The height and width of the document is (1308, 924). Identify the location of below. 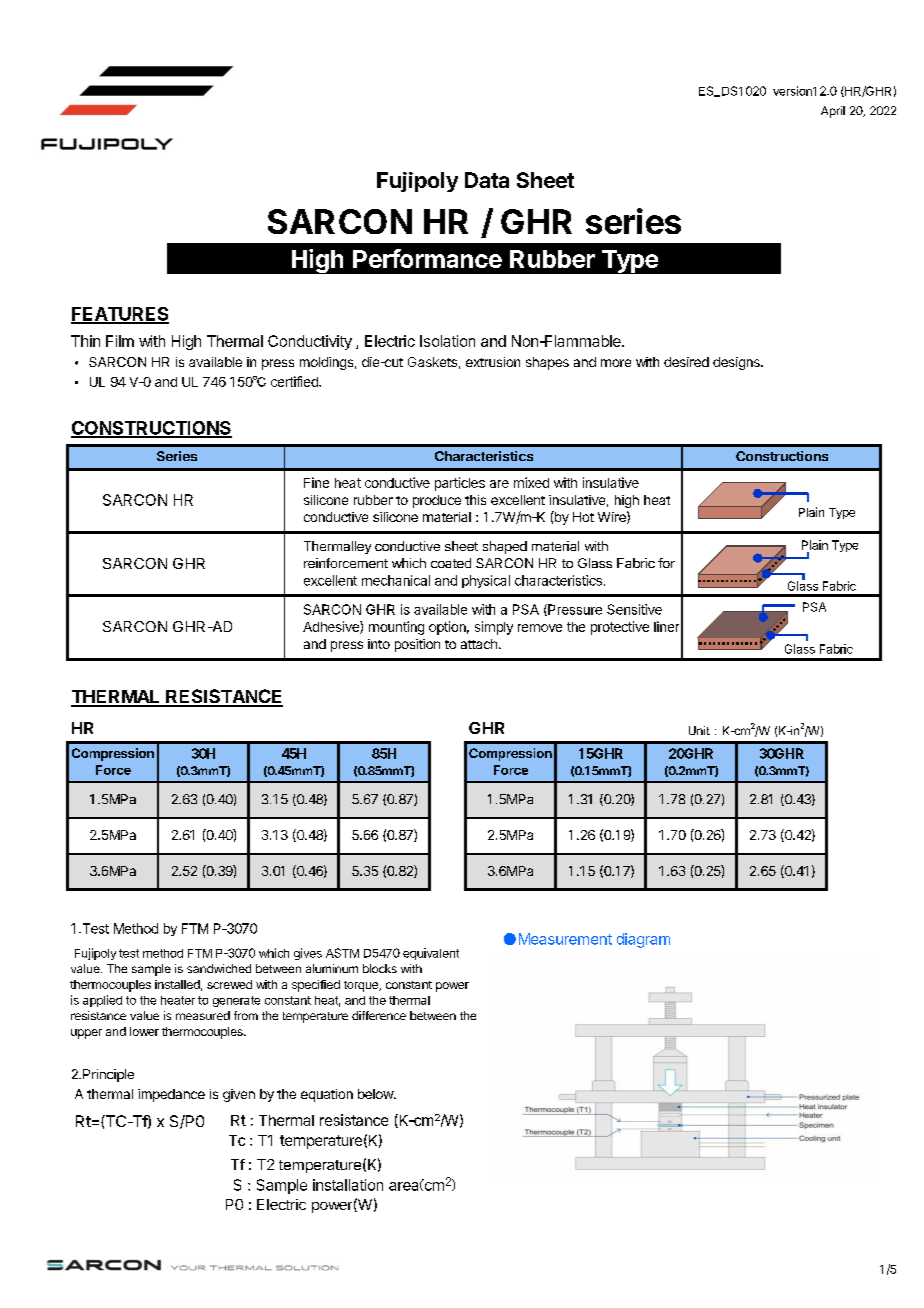
(376, 1094).
